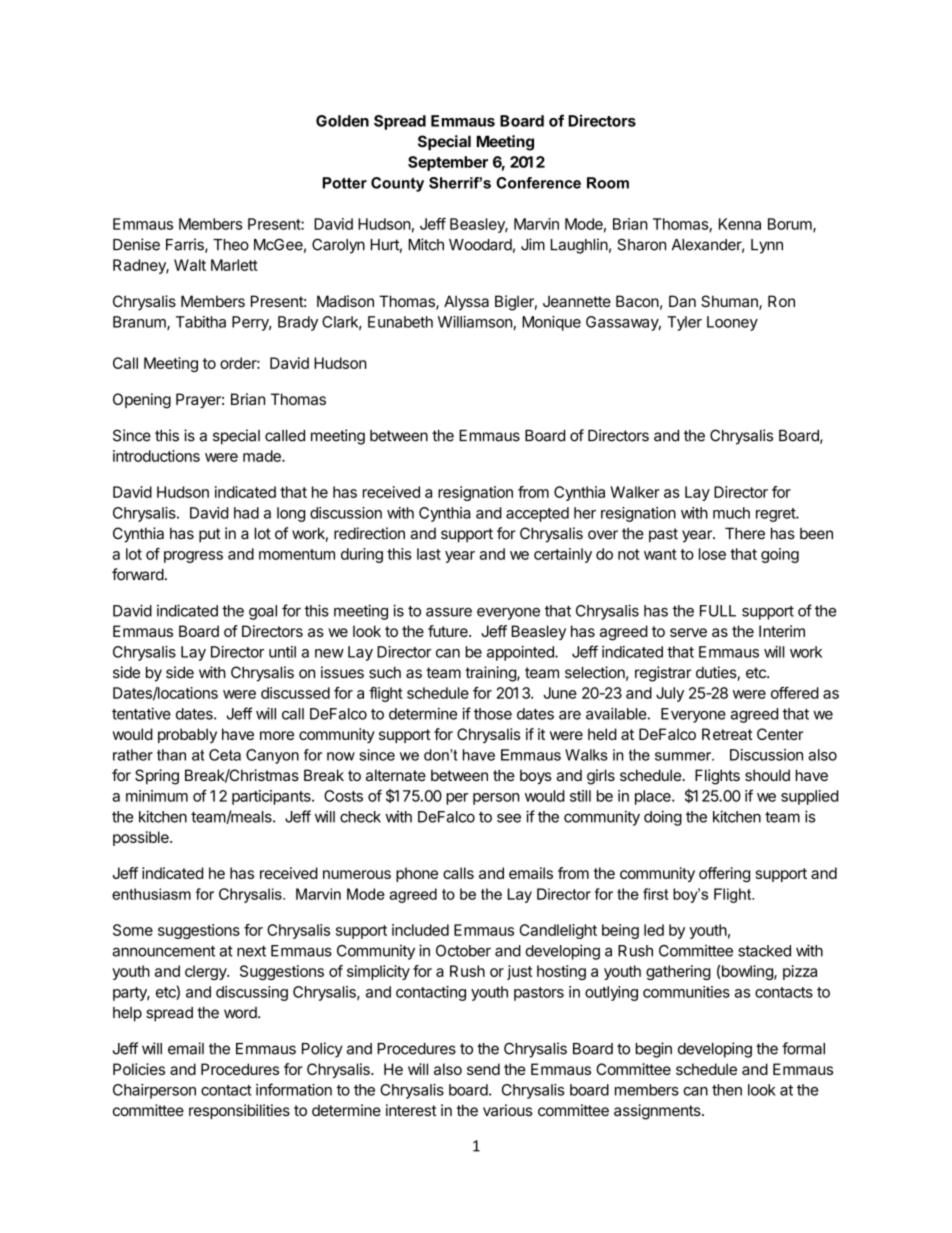 Image resolution: width=952 pixels, height=1233 pixels. Describe the element at coordinates (718, 611) in the screenshot. I see `FULL` at that location.
